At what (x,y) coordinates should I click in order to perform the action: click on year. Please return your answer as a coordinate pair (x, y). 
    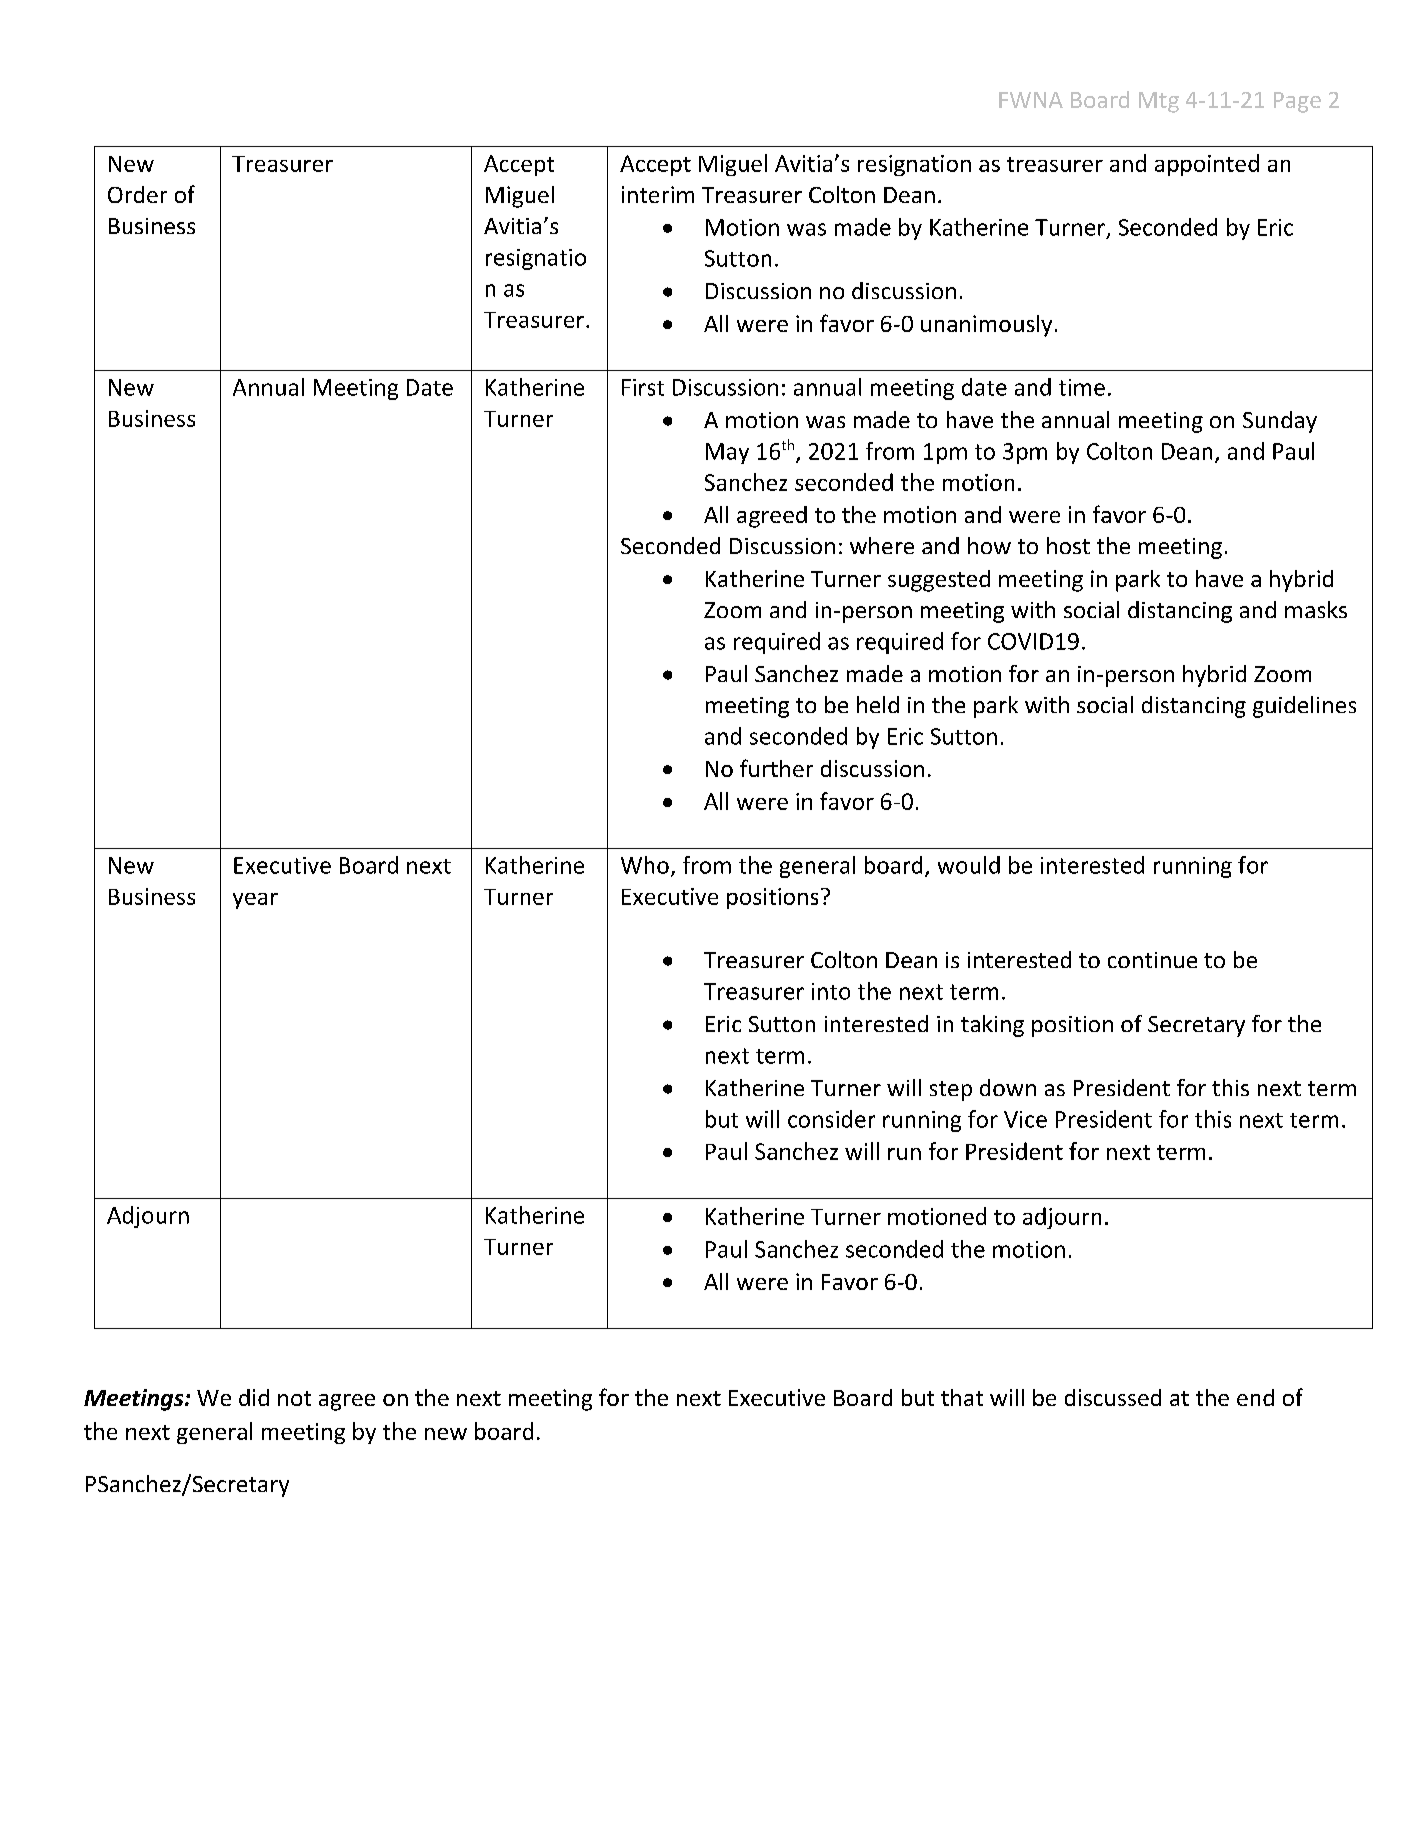
    Looking at the image, I should click on (255, 901).
